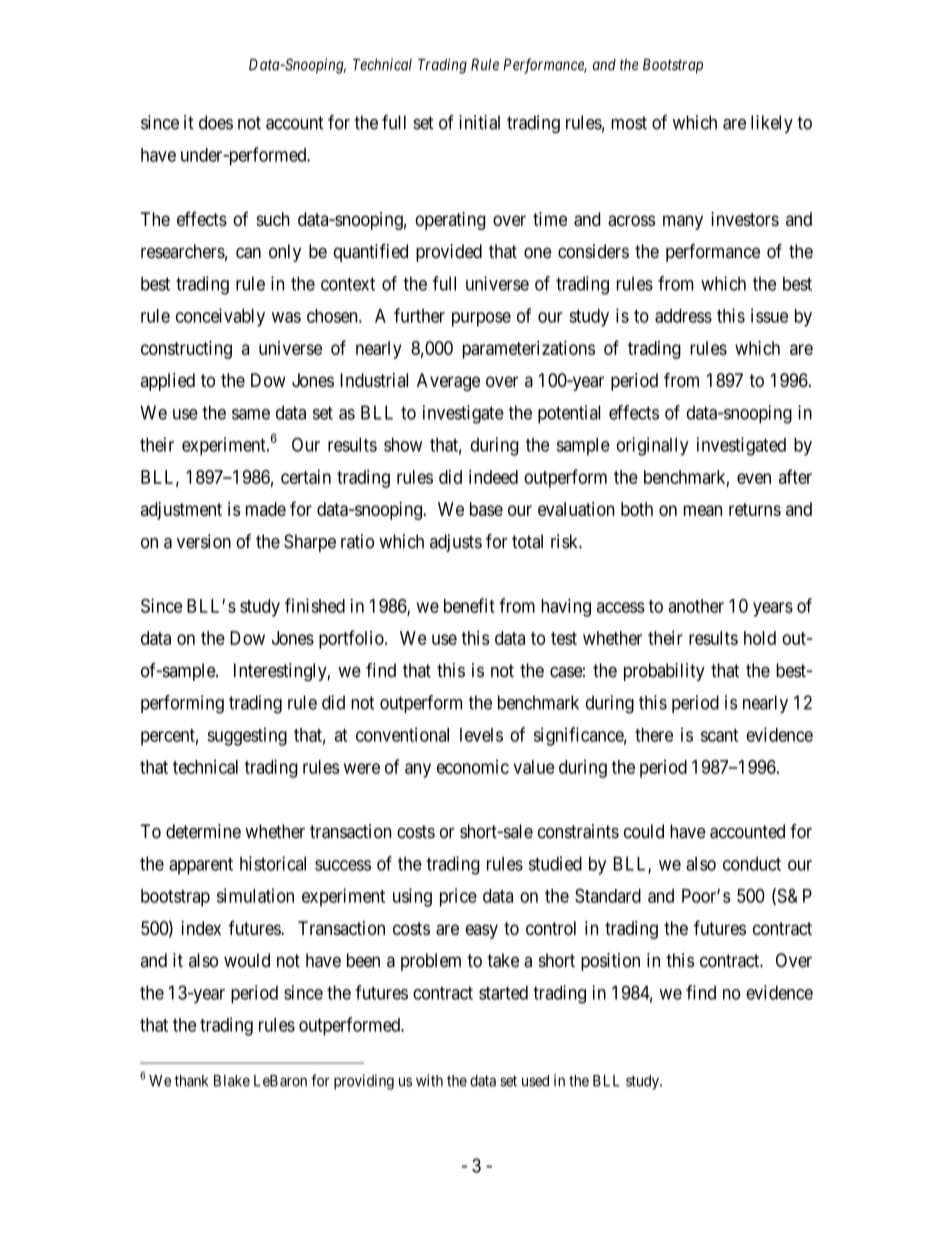 The height and width of the document is (1233, 952). I want to click on suggesting, so click(247, 736).
